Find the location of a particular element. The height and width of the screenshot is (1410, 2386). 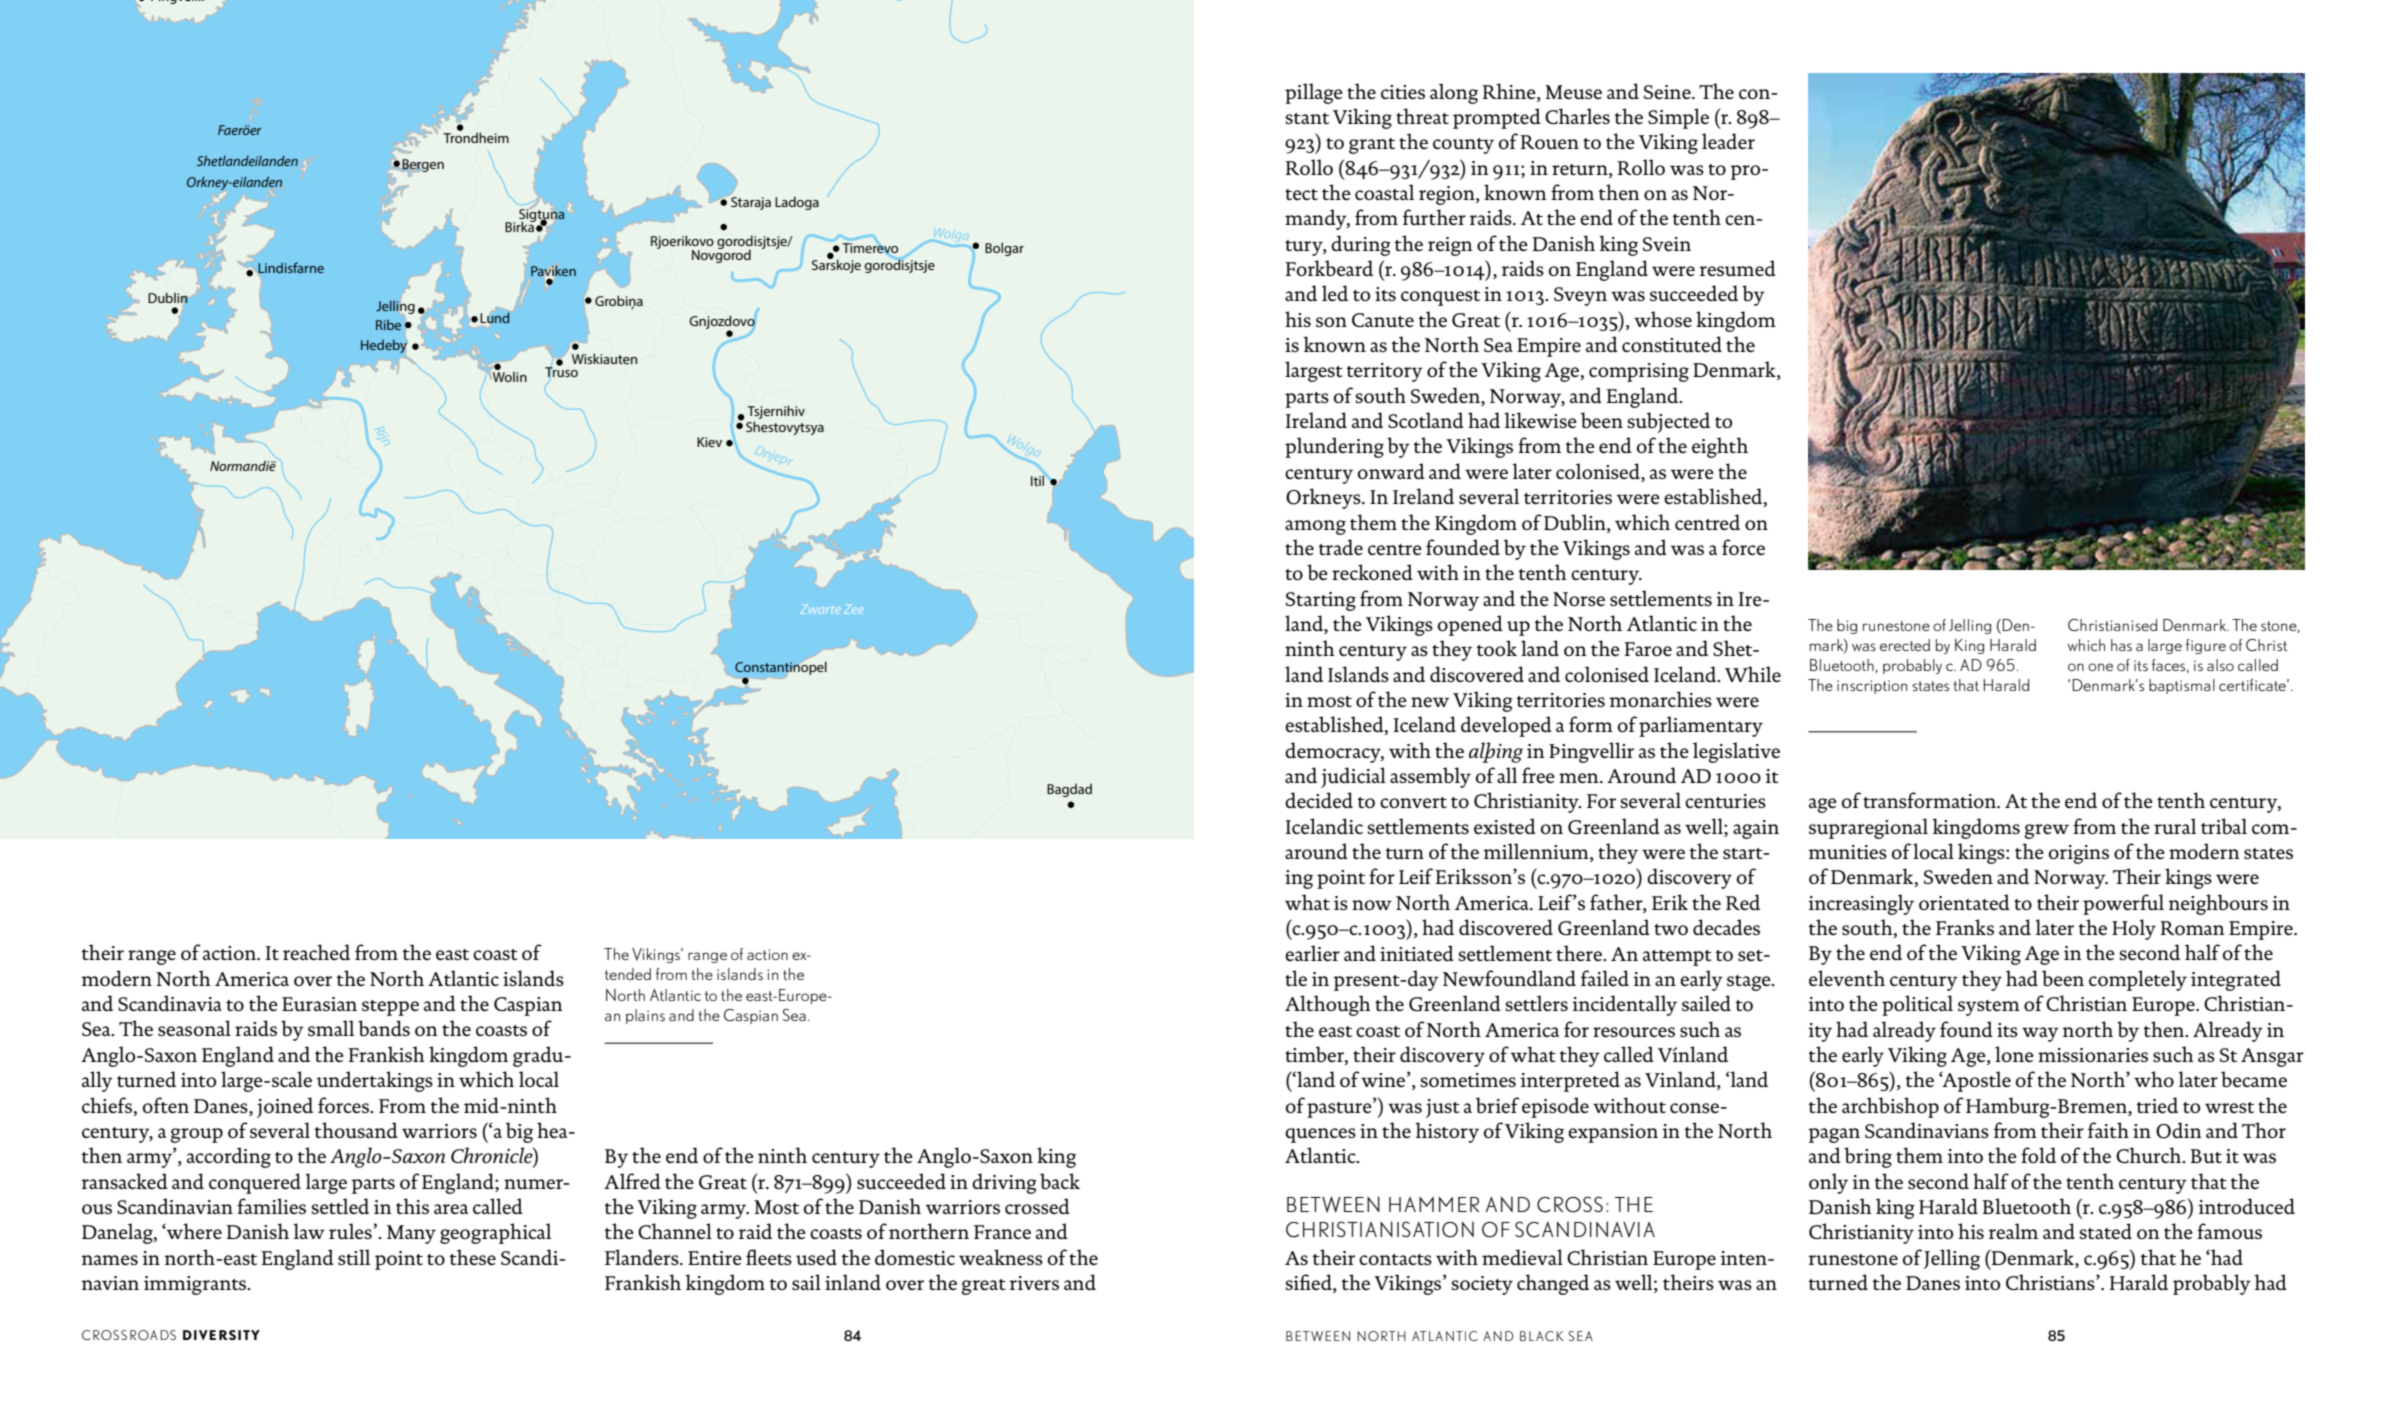

Although is located at coordinates (1328, 1005).
